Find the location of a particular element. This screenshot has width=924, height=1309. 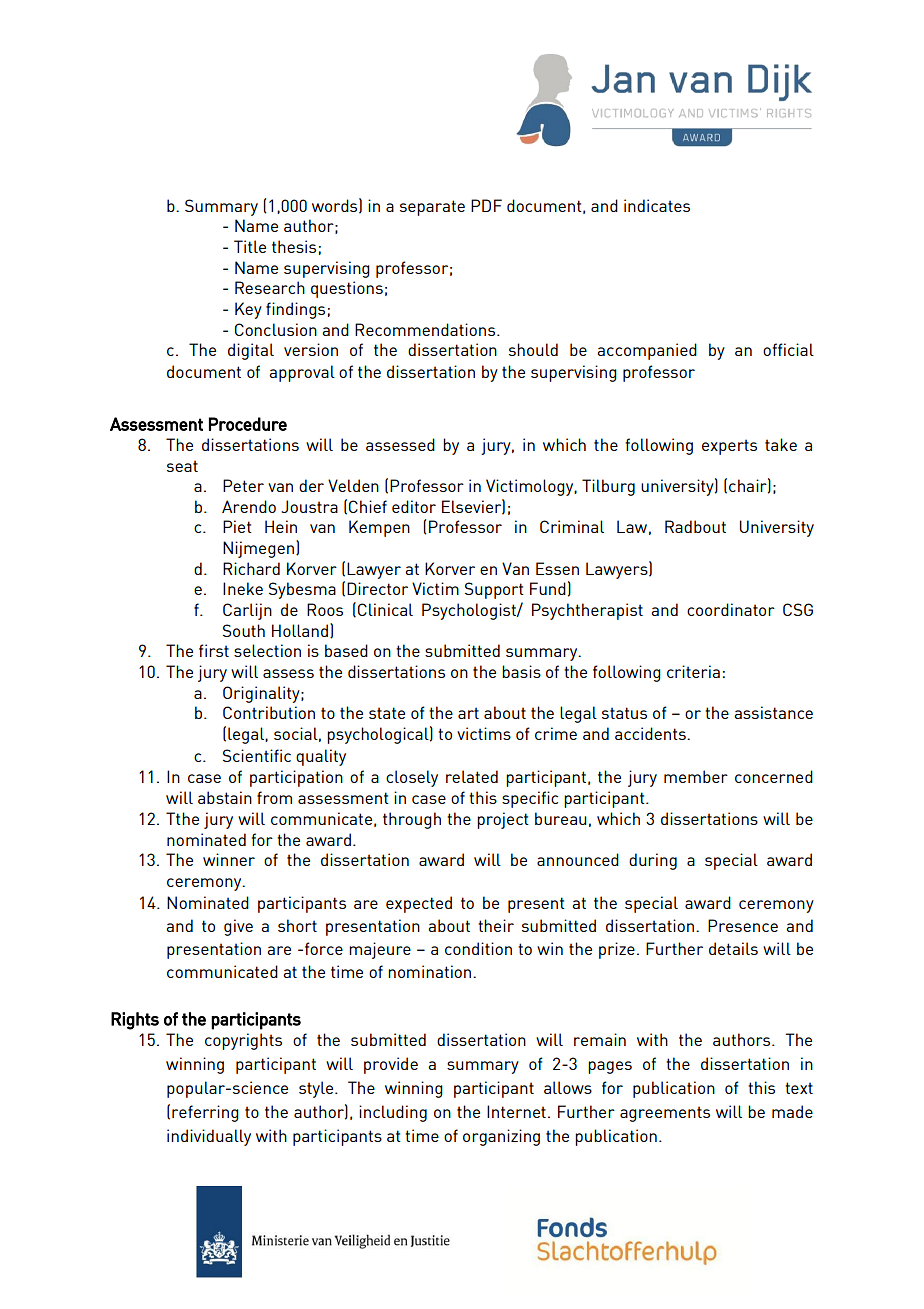

member is located at coordinates (696, 776).
